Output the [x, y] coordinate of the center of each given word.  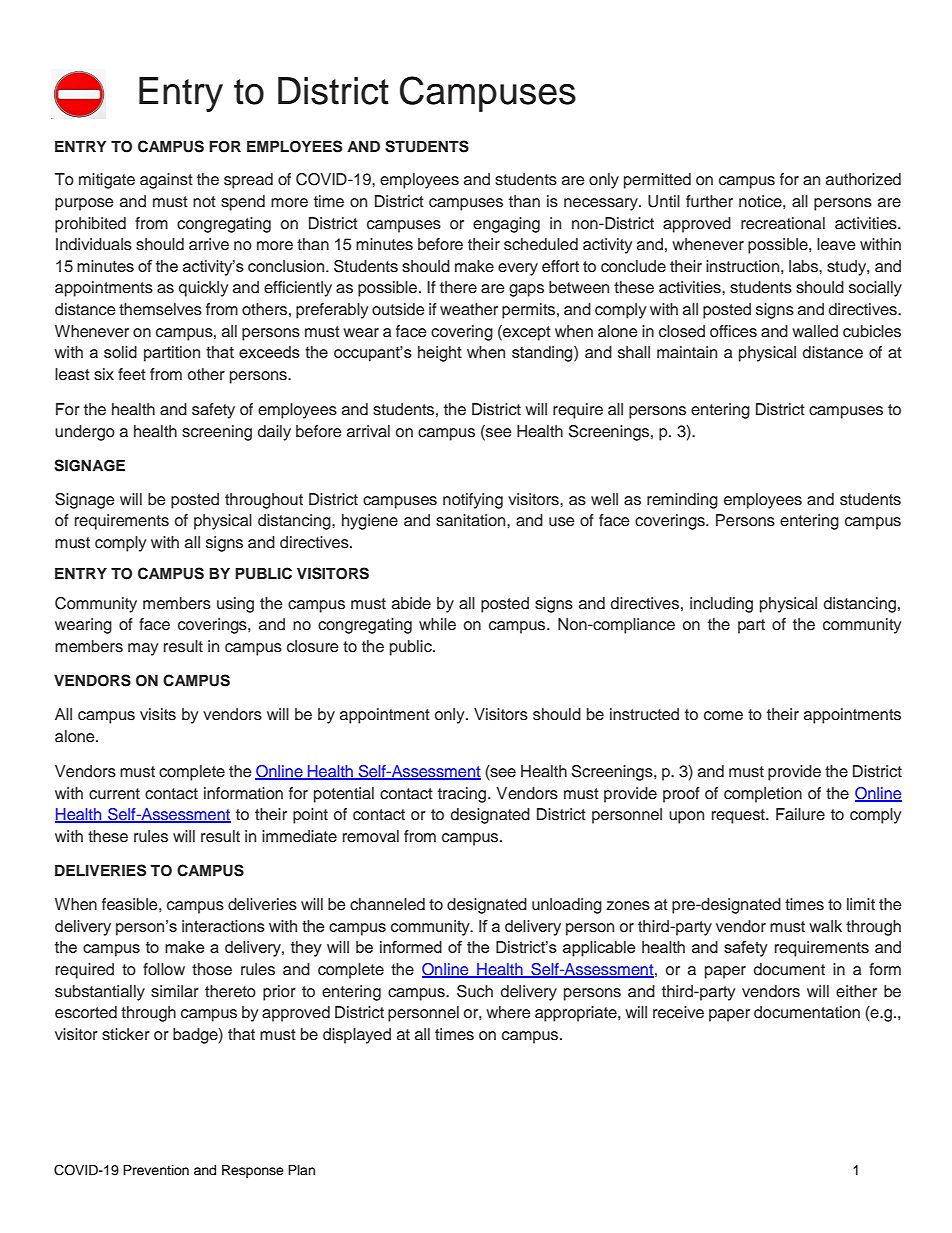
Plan [301, 1170]
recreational [783, 223]
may [143, 649]
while [437, 624]
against [166, 181]
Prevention [156, 1170]
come [723, 716]
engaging [506, 225]
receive [678, 1012]
